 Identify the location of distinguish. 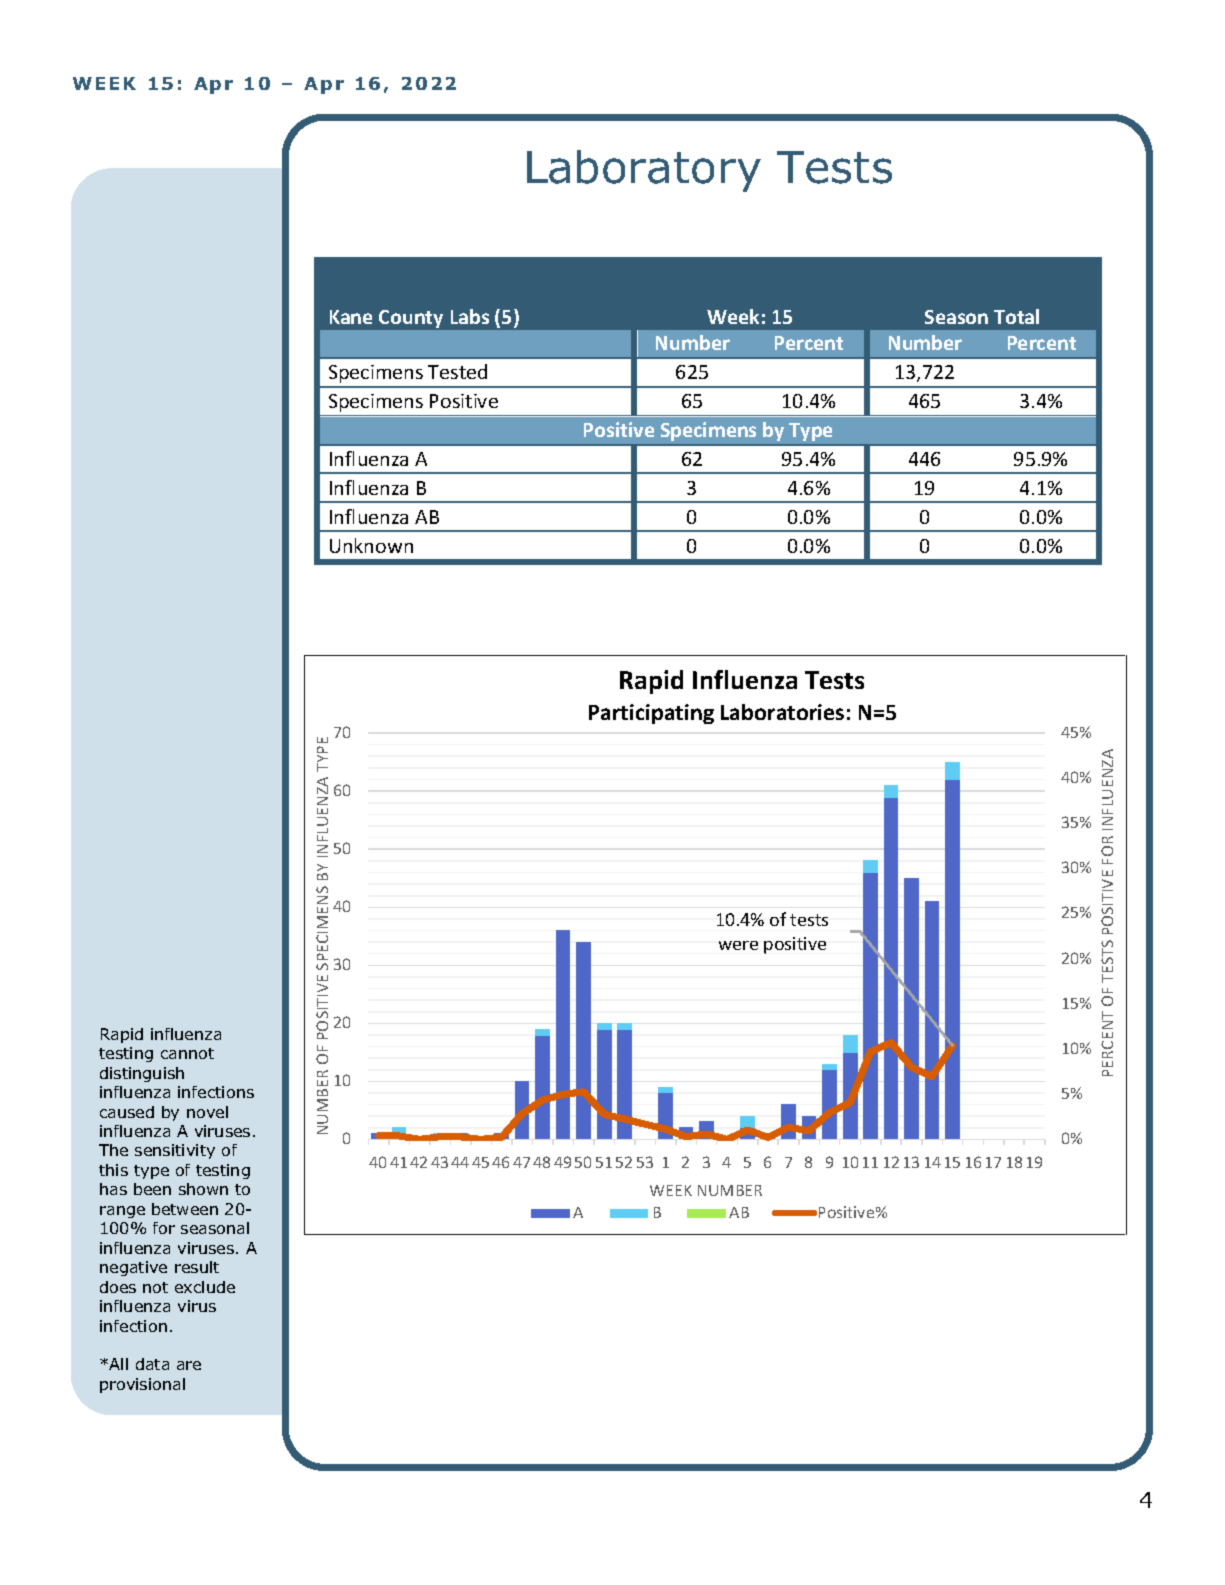
(142, 1074).
